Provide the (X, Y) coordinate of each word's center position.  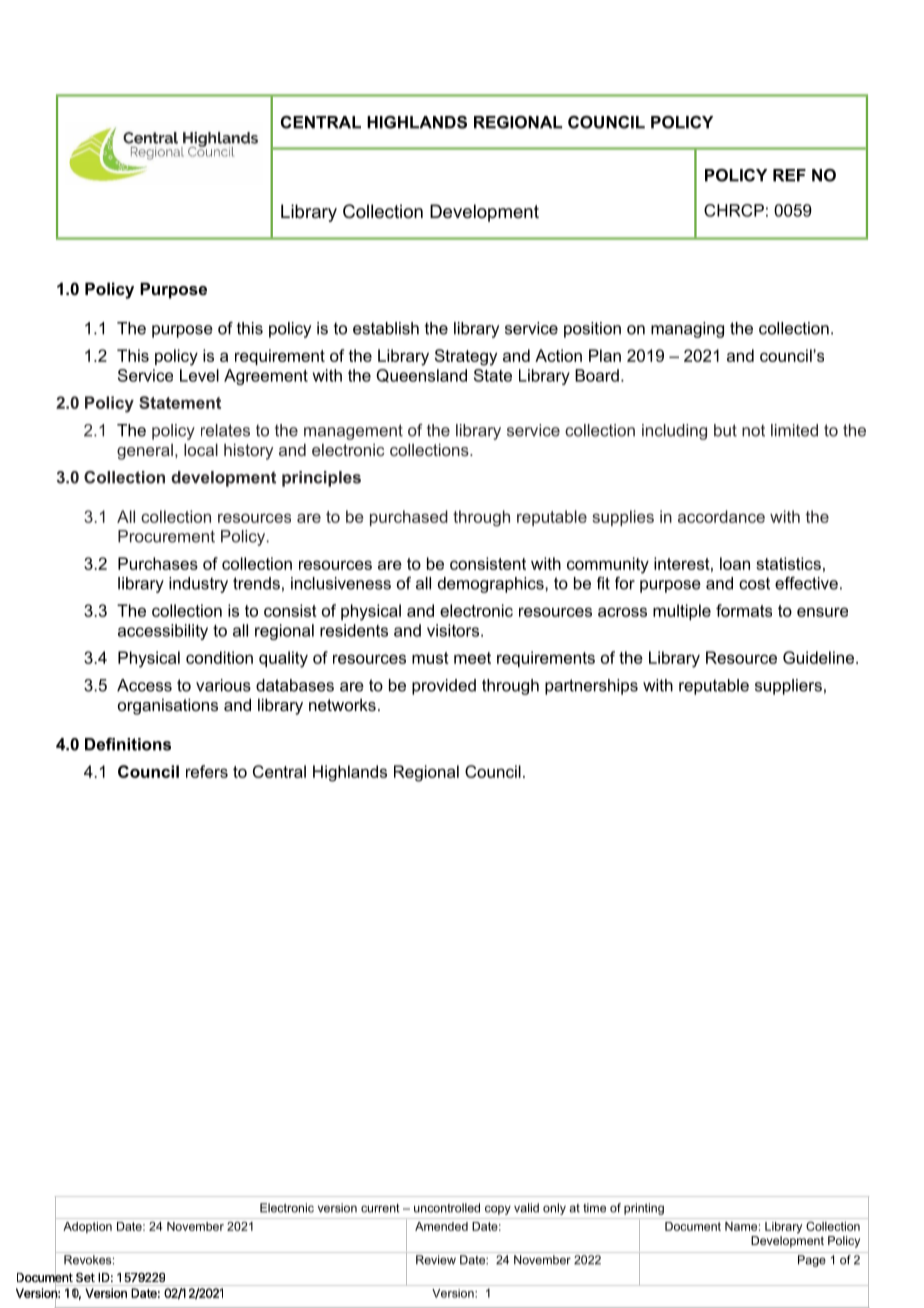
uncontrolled (447, 1208)
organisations (168, 706)
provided (444, 687)
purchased (409, 518)
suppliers (788, 687)
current (380, 1208)
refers (207, 771)
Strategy (466, 357)
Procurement (166, 536)
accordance (721, 516)
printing (644, 1209)
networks (342, 704)
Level (199, 375)
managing (687, 330)
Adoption (87, 1227)
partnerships (591, 687)
